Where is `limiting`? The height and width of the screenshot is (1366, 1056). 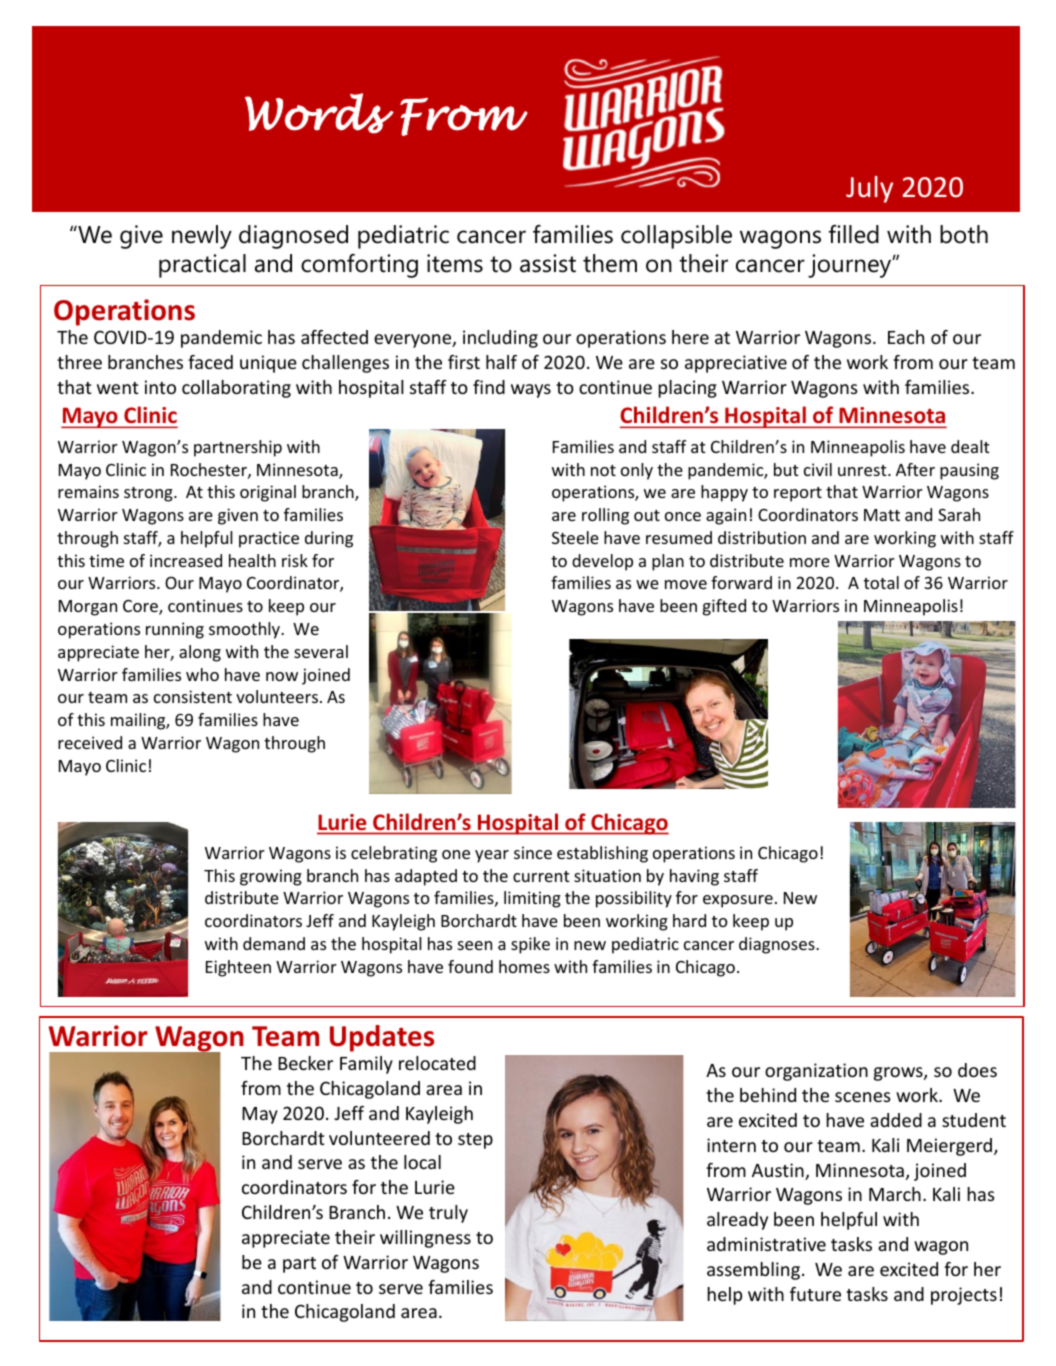 limiting is located at coordinates (532, 899).
